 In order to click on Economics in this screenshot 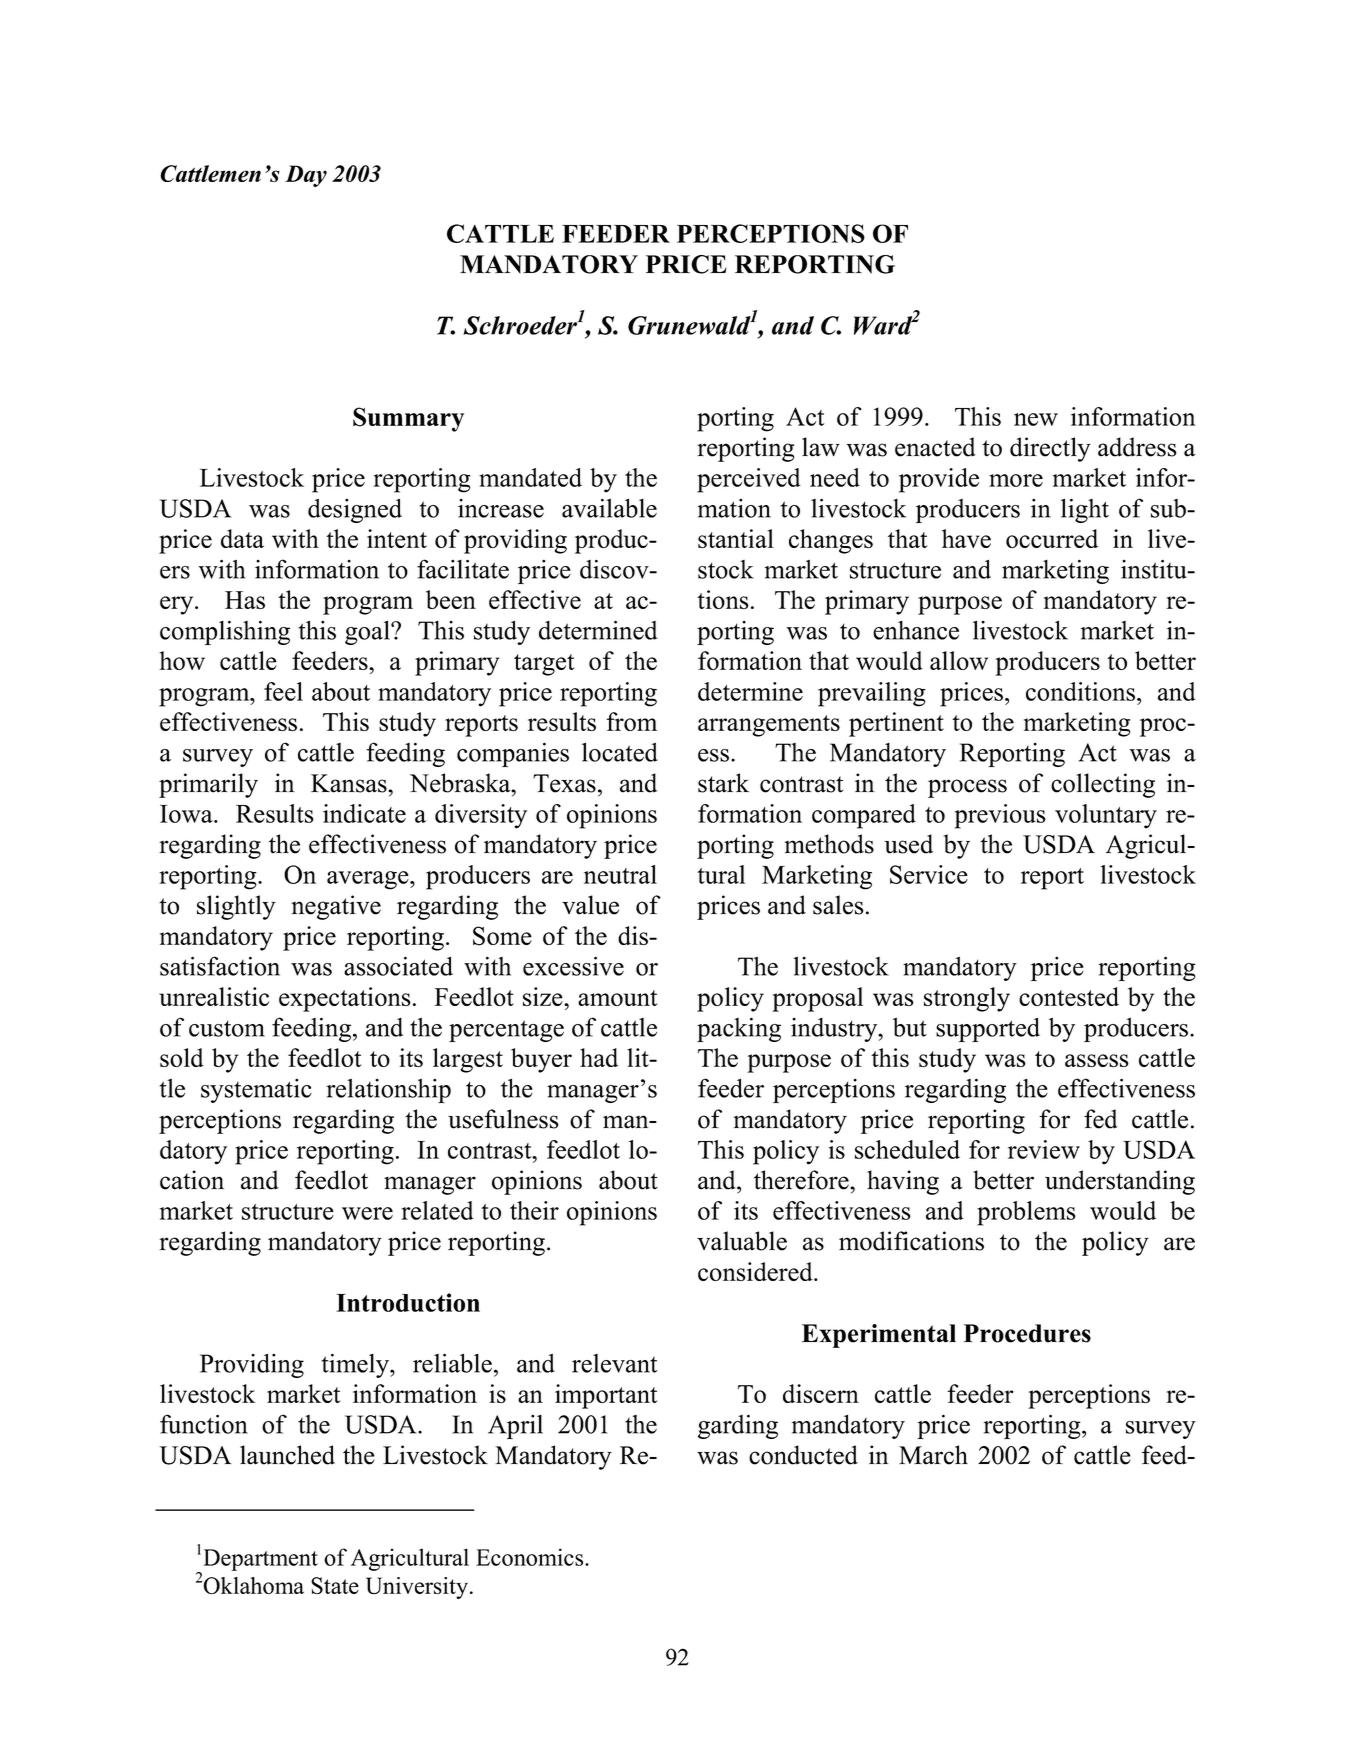, I will do `click(531, 1557)`.
